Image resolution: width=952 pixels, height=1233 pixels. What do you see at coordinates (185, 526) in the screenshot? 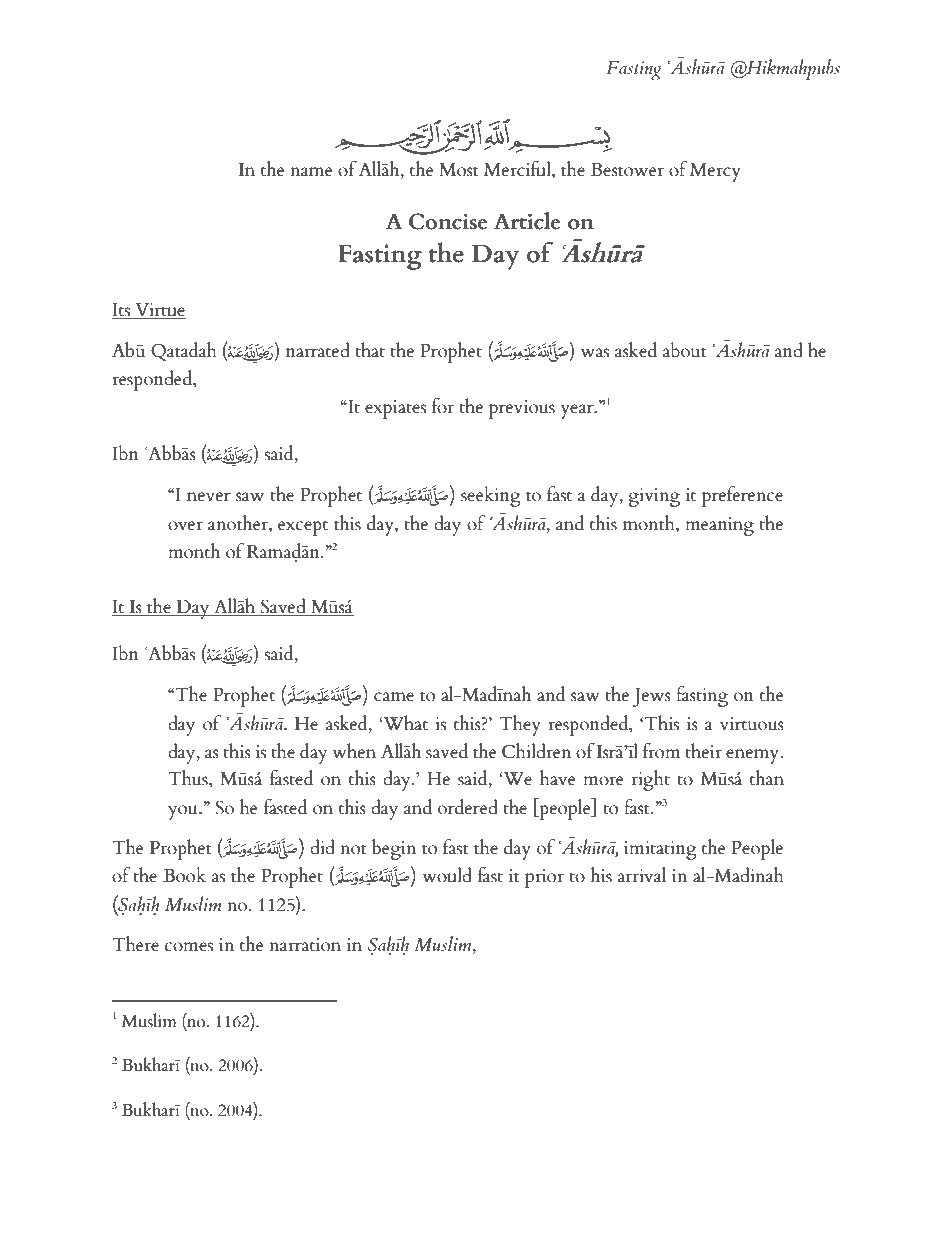
I see `over` at bounding box center [185, 526].
